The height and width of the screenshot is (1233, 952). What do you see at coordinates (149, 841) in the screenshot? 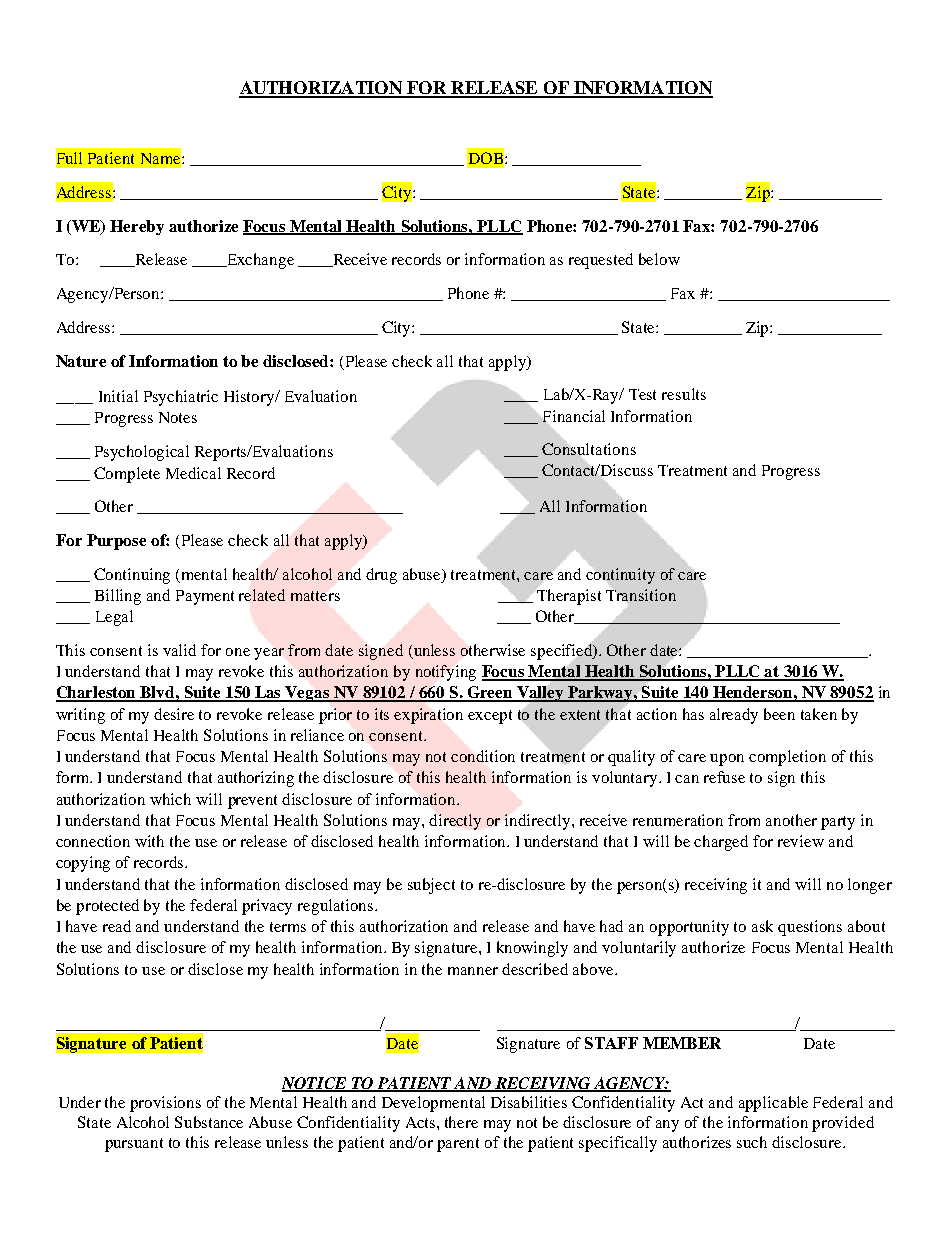
I see `with` at bounding box center [149, 841].
